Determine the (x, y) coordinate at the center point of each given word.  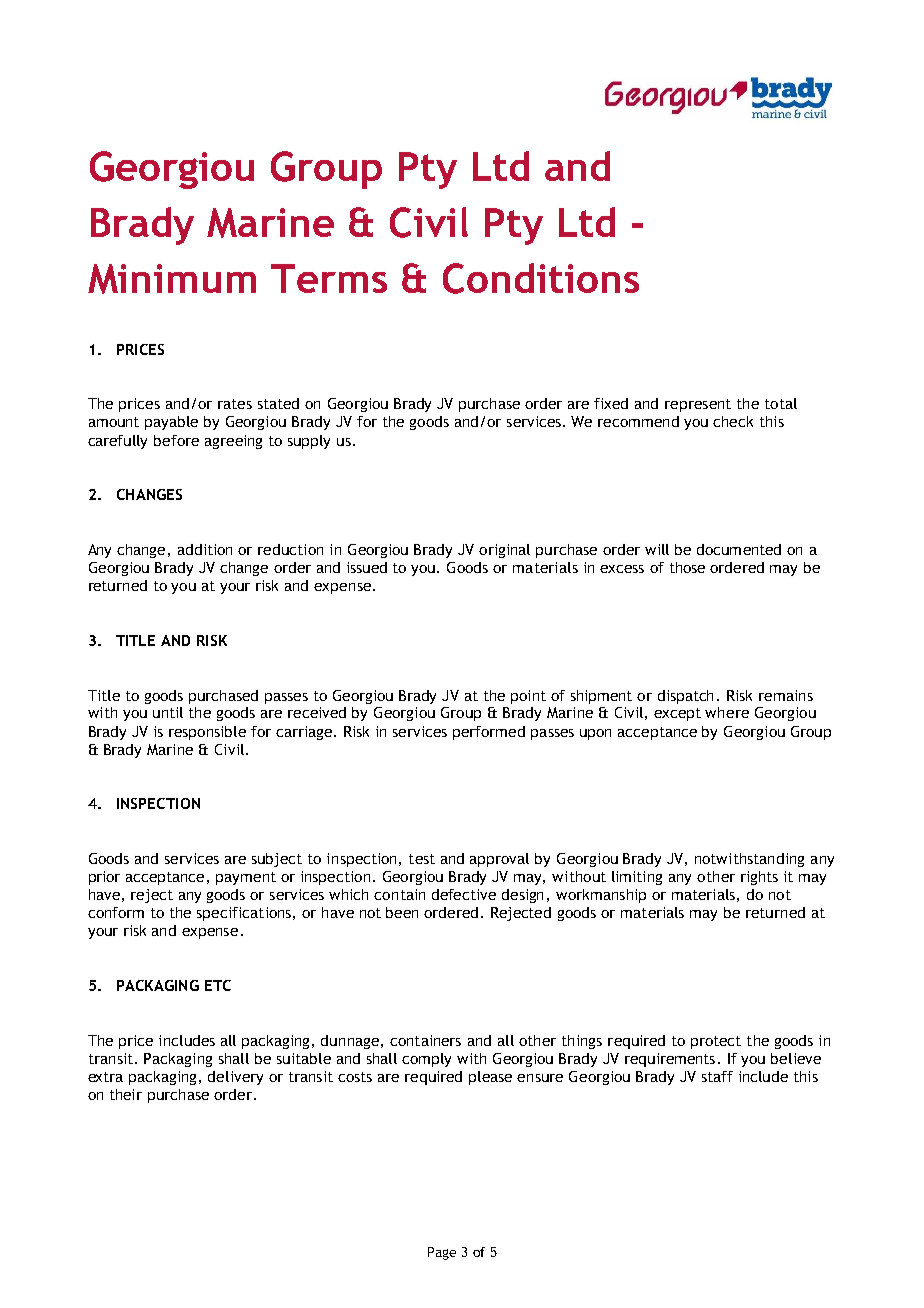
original (504, 551)
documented (739, 549)
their (126, 1094)
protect (716, 1042)
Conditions (541, 278)
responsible (207, 733)
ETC (218, 985)
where (727, 712)
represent (698, 405)
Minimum (172, 279)
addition (205, 549)
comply (426, 1060)
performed (489, 733)
